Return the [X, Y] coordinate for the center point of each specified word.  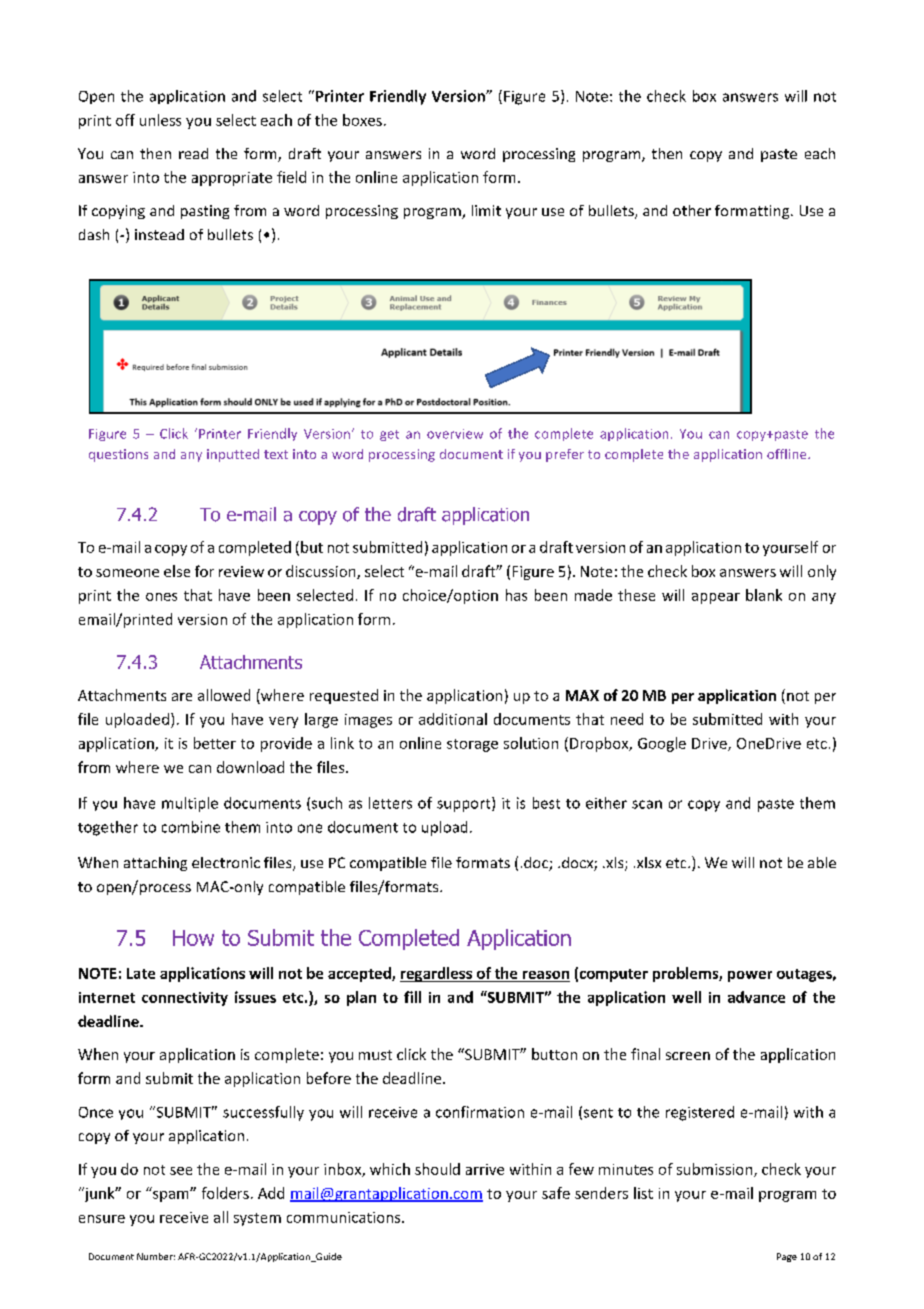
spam [172, 1196]
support [465, 804]
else [177, 571]
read [193, 153]
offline [788, 454]
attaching [155, 864]
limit [486, 210]
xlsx [647, 862]
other [692, 210]
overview [455, 434]
